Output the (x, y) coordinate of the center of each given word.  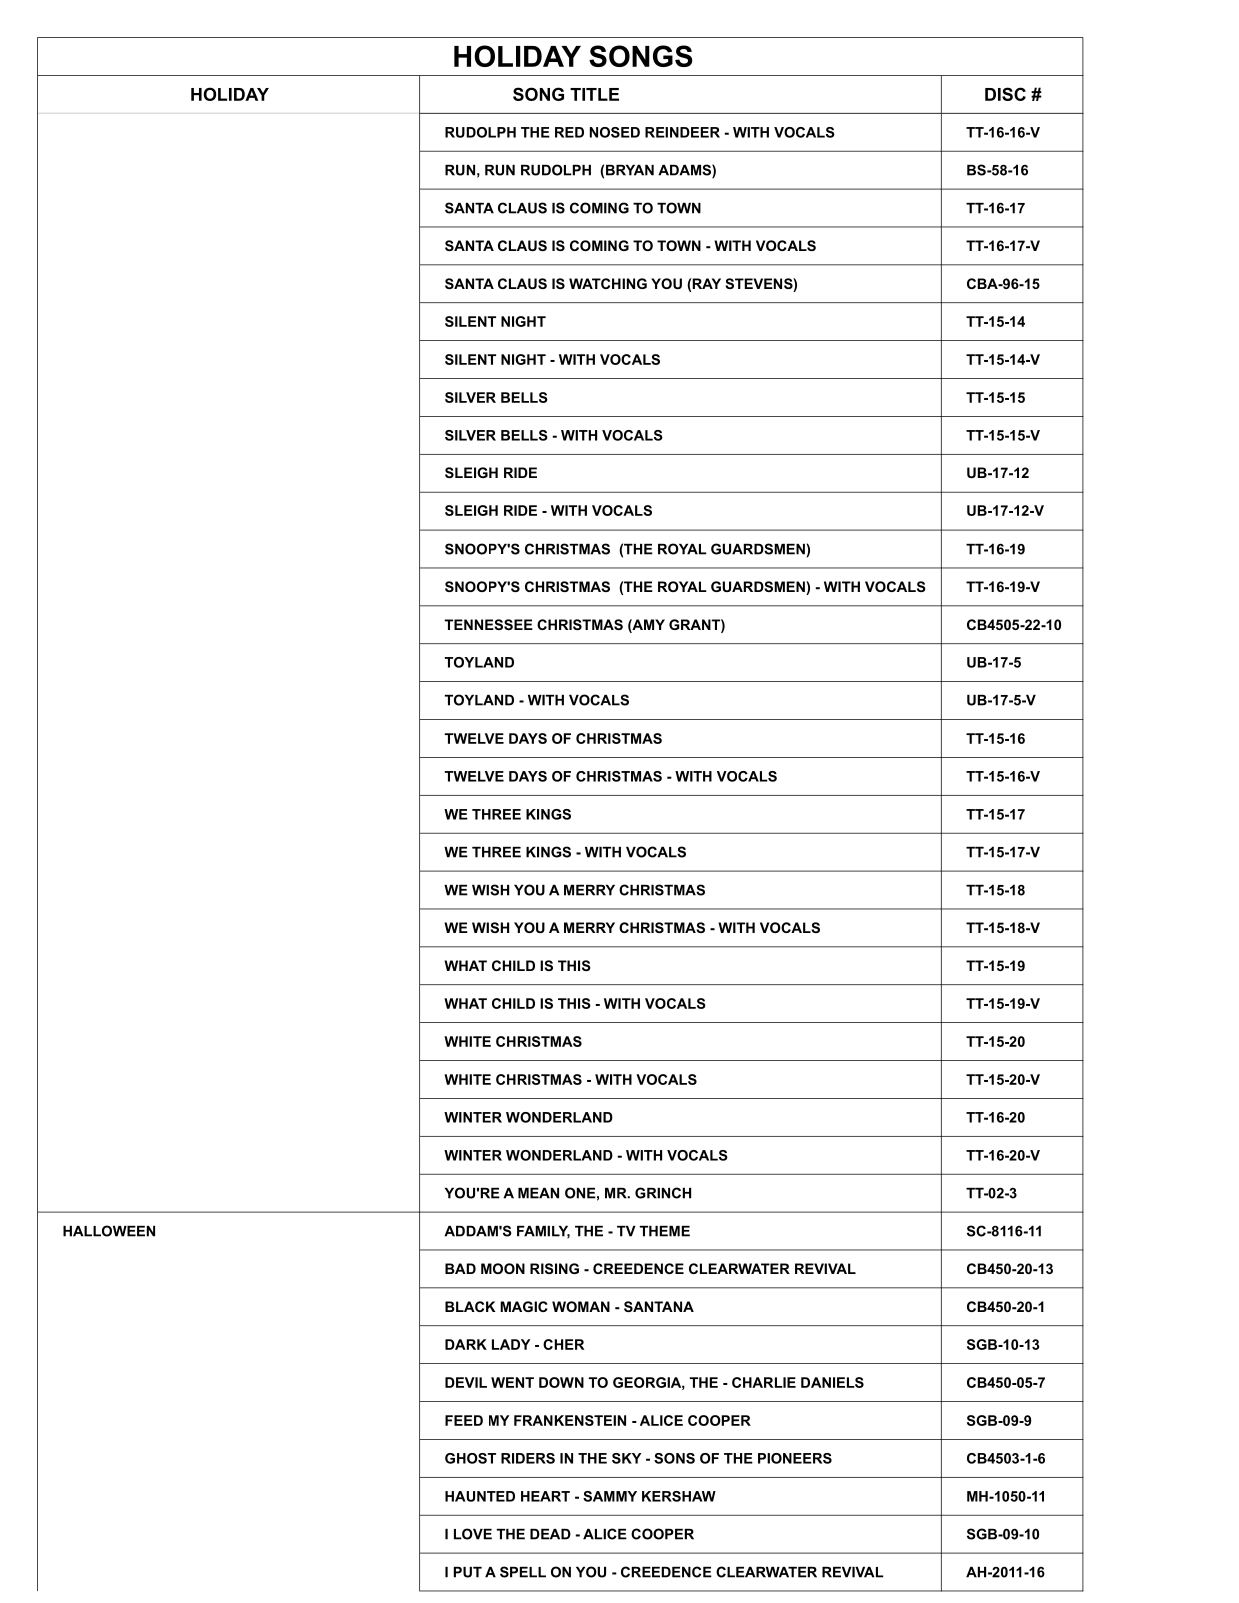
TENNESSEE (489, 624)
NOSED (615, 132)
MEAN (538, 1193)
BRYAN (630, 170)
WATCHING (608, 283)
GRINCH (663, 1193)
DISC (1005, 94)
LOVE (473, 1534)
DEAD (550, 1534)
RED (569, 132)
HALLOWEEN (109, 1231)
